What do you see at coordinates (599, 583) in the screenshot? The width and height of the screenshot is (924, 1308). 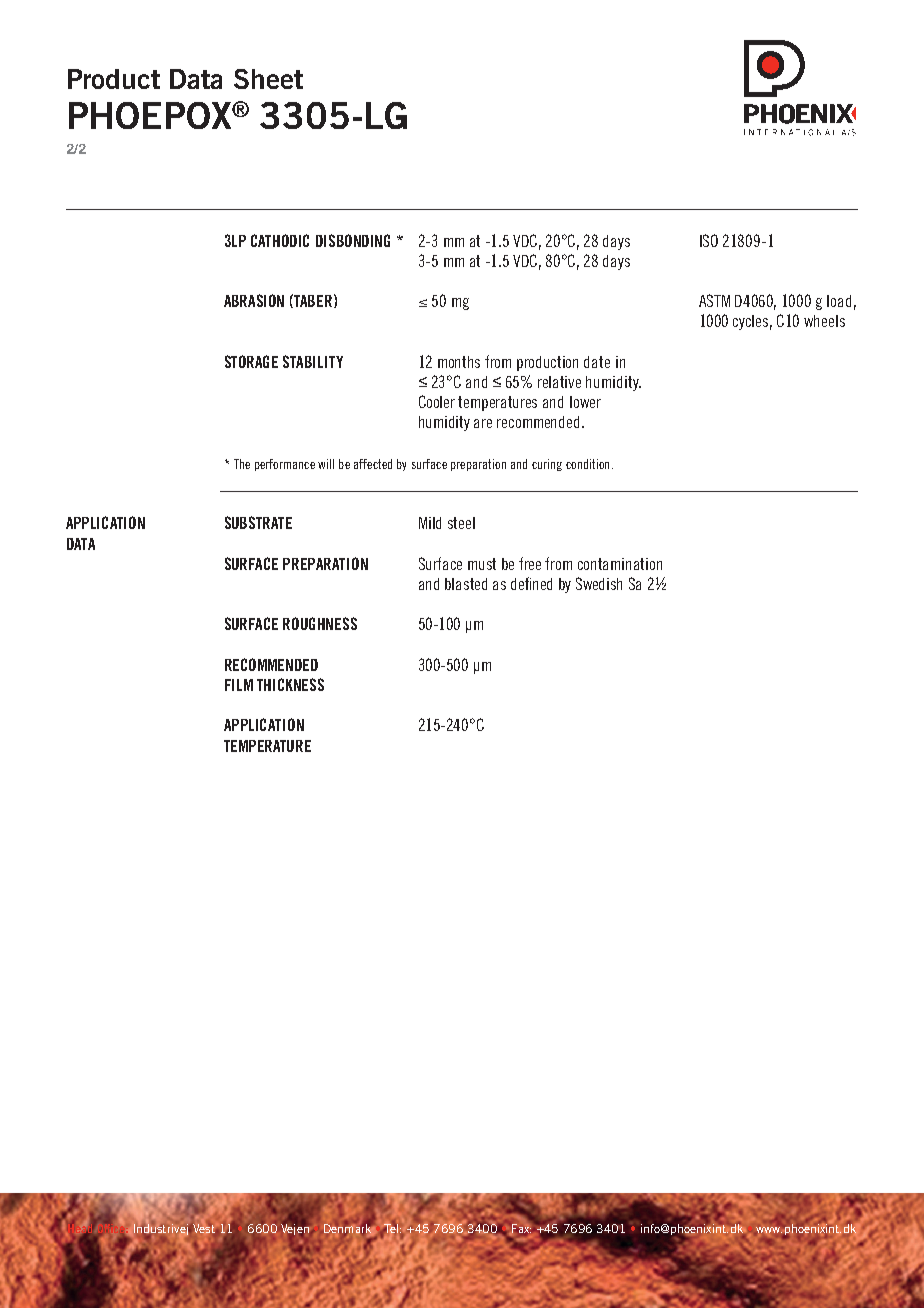 I see `Swedish` at bounding box center [599, 583].
